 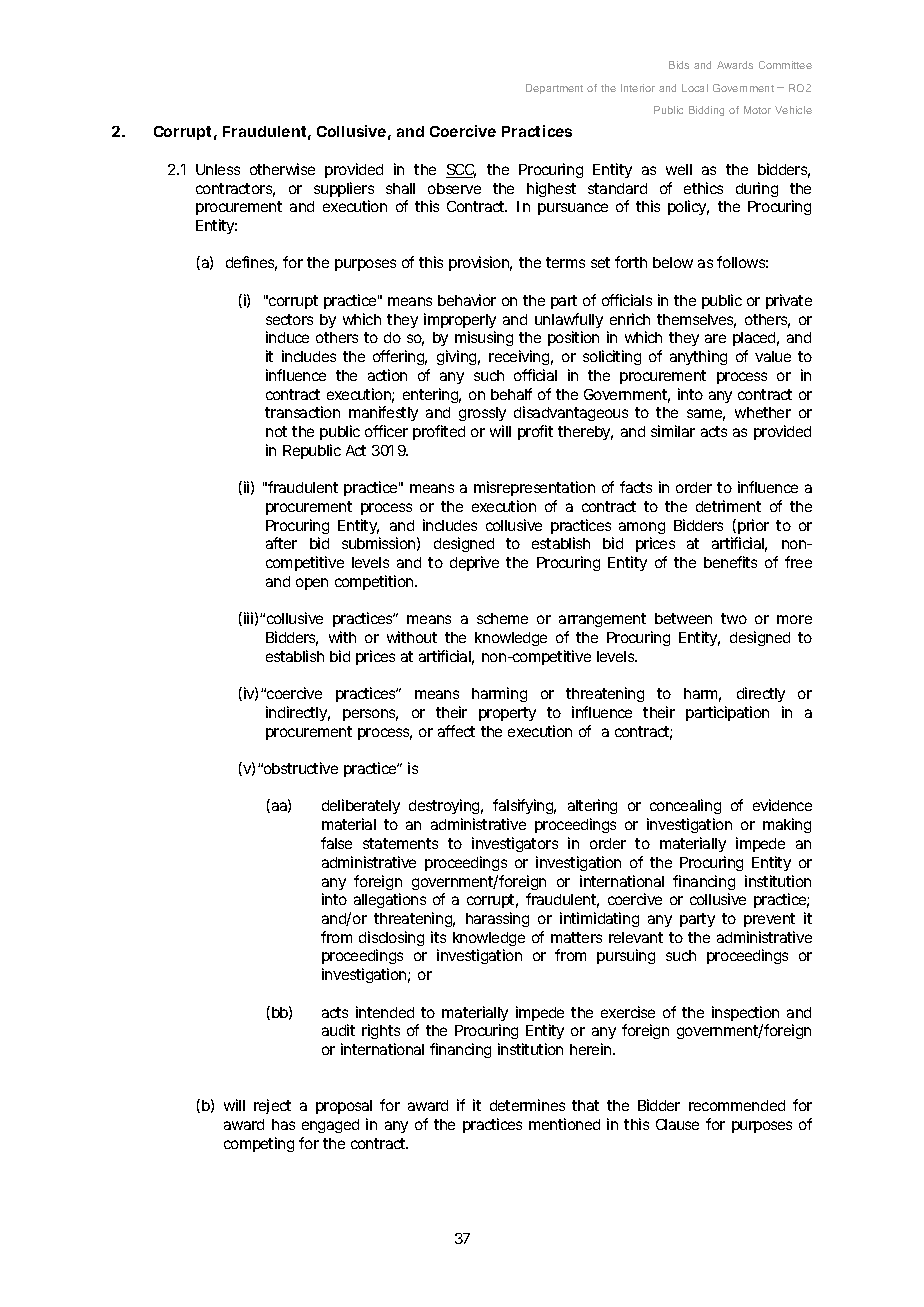 What do you see at coordinates (312, 584) in the page?
I see `open` at bounding box center [312, 584].
